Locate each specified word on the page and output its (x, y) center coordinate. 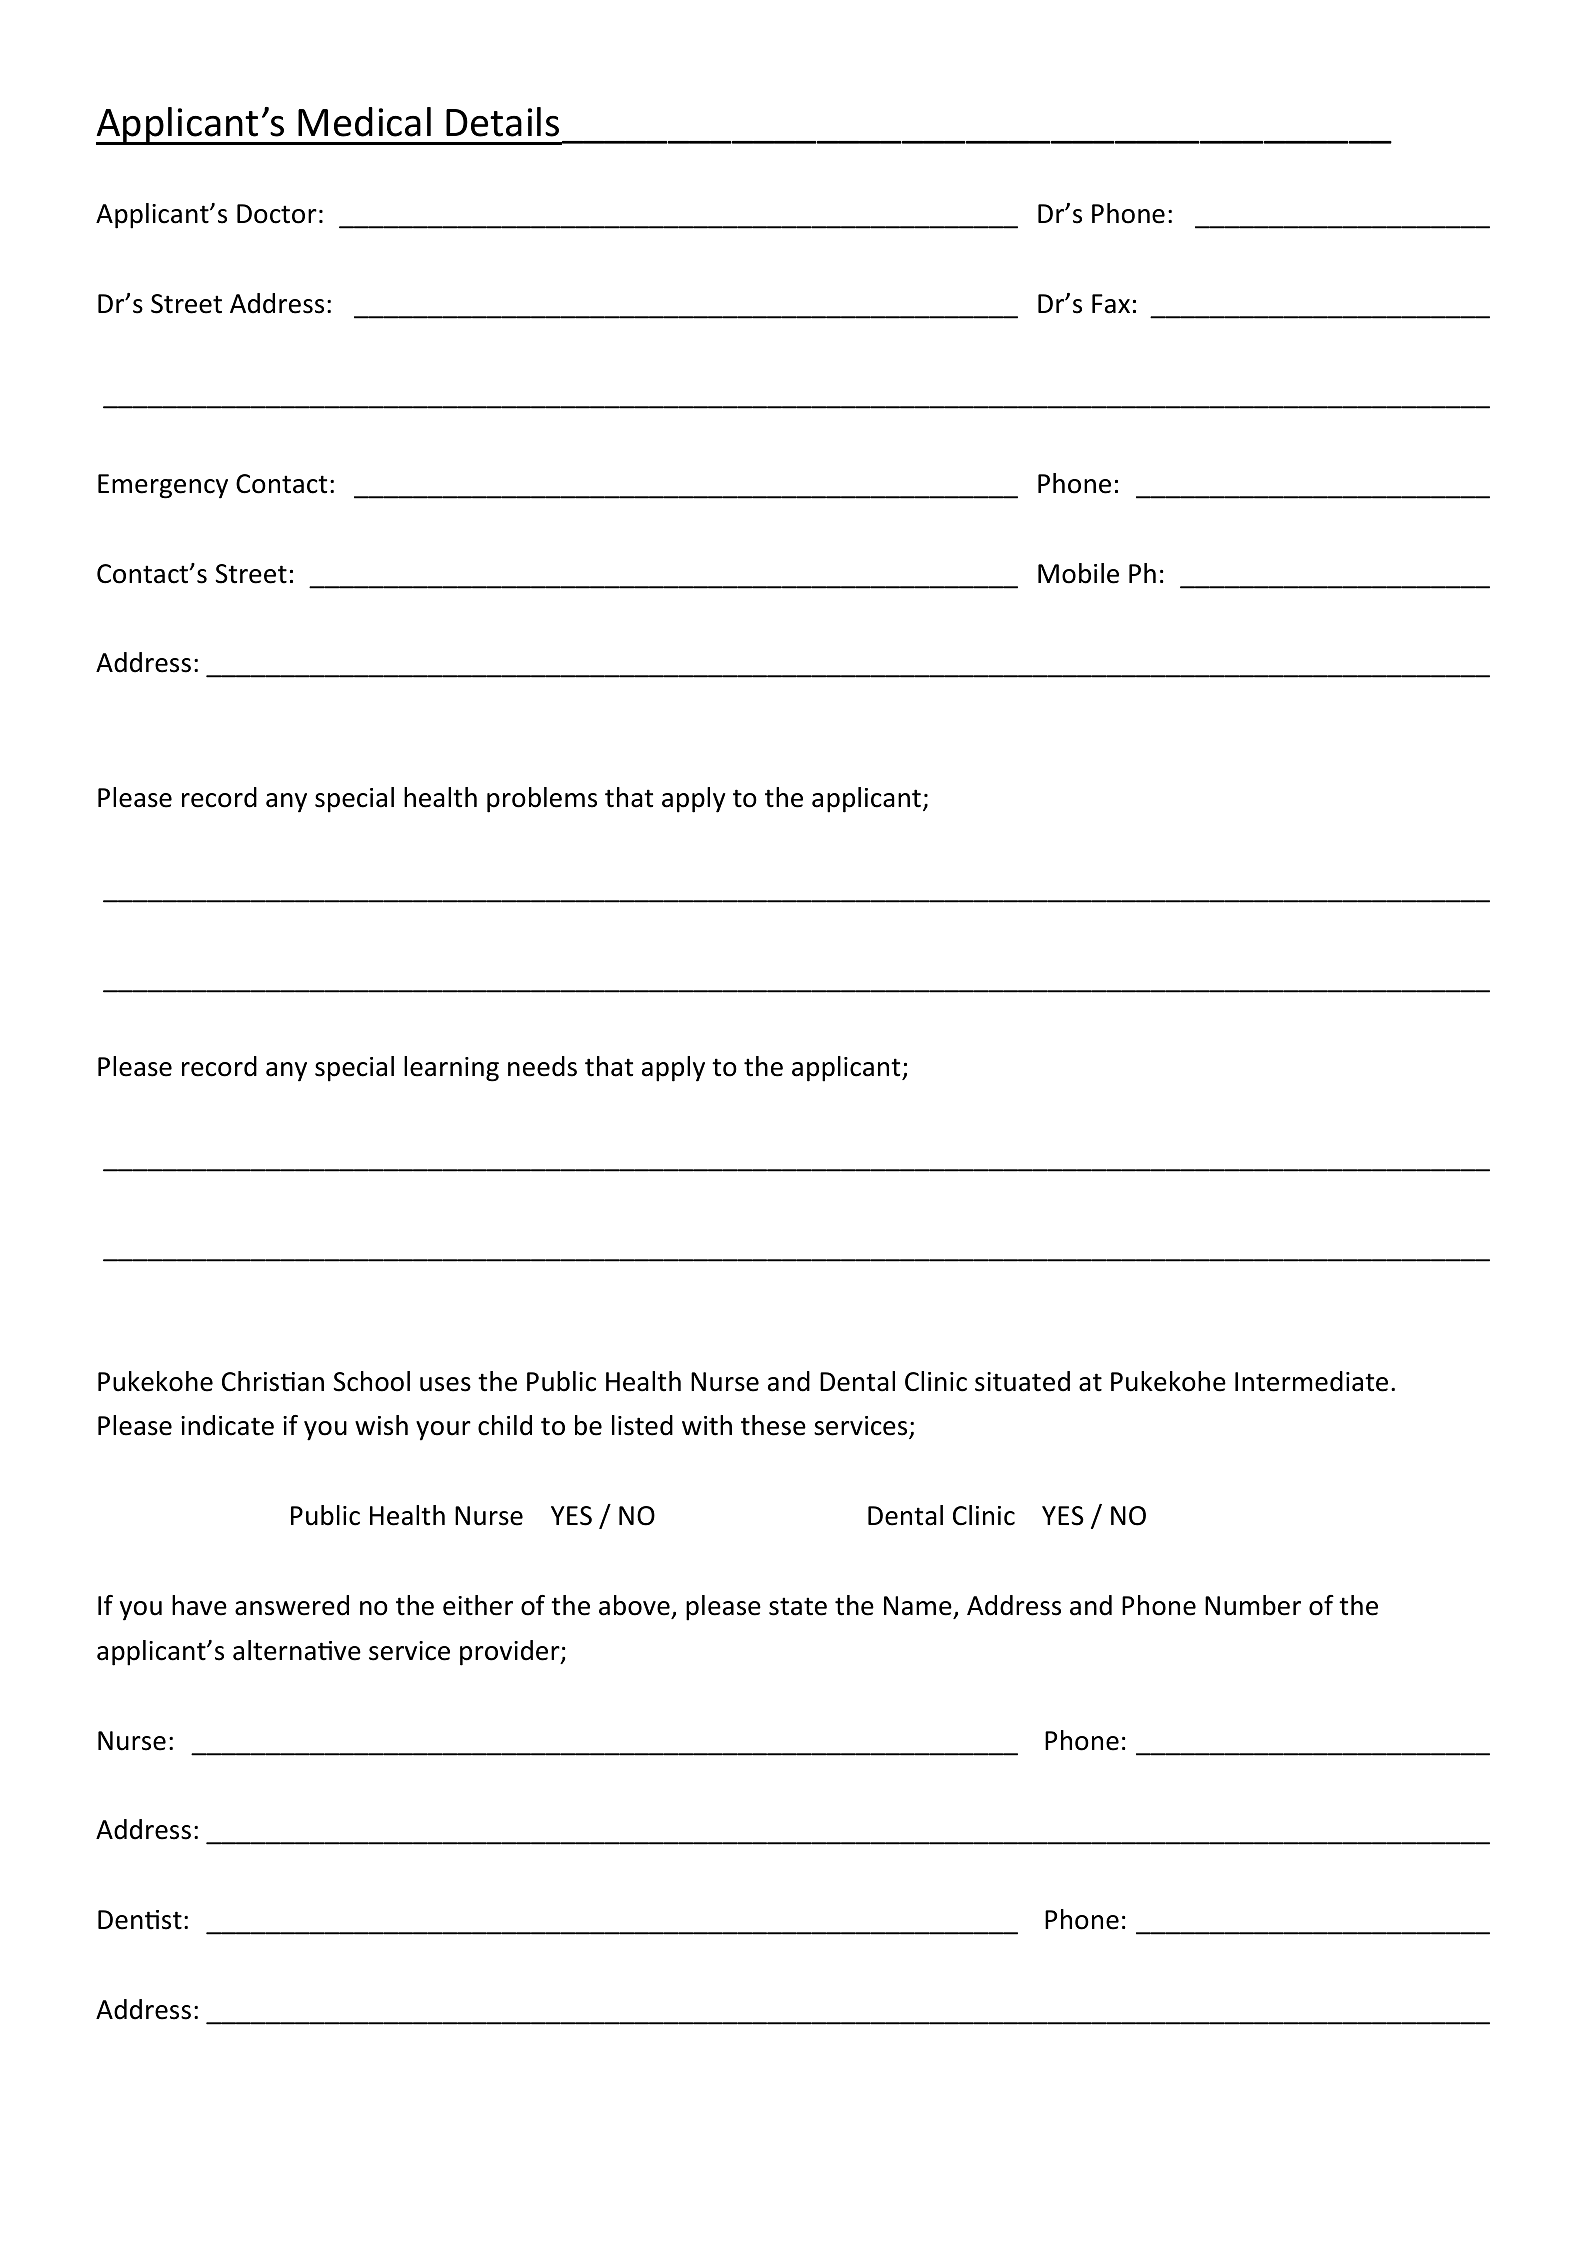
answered (292, 1605)
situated (1022, 1381)
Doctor (277, 214)
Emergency (163, 486)
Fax (1111, 304)
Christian (273, 1381)
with (707, 1425)
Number (1253, 1605)
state (798, 1606)
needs (542, 1066)
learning (451, 1069)
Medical (364, 122)
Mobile (1078, 573)
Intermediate (1311, 1381)
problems (542, 800)
